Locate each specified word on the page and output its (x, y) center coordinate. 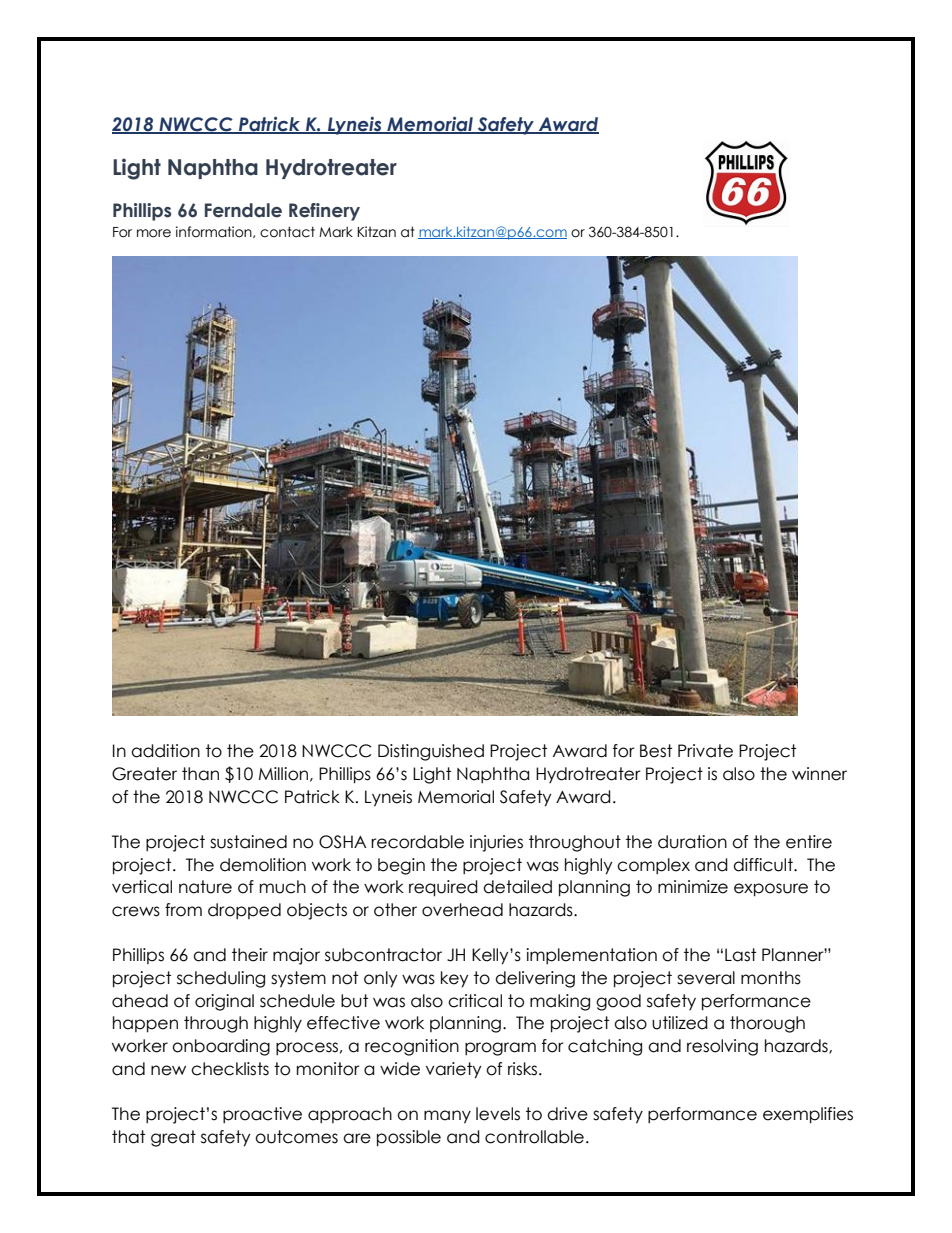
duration (692, 842)
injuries (496, 843)
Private (705, 751)
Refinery (324, 212)
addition (165, 751)
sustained (248, 842)
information (215, 232)
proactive (262, 1115)
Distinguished (431, 752)
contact (287, 232)
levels (498, 1114)
